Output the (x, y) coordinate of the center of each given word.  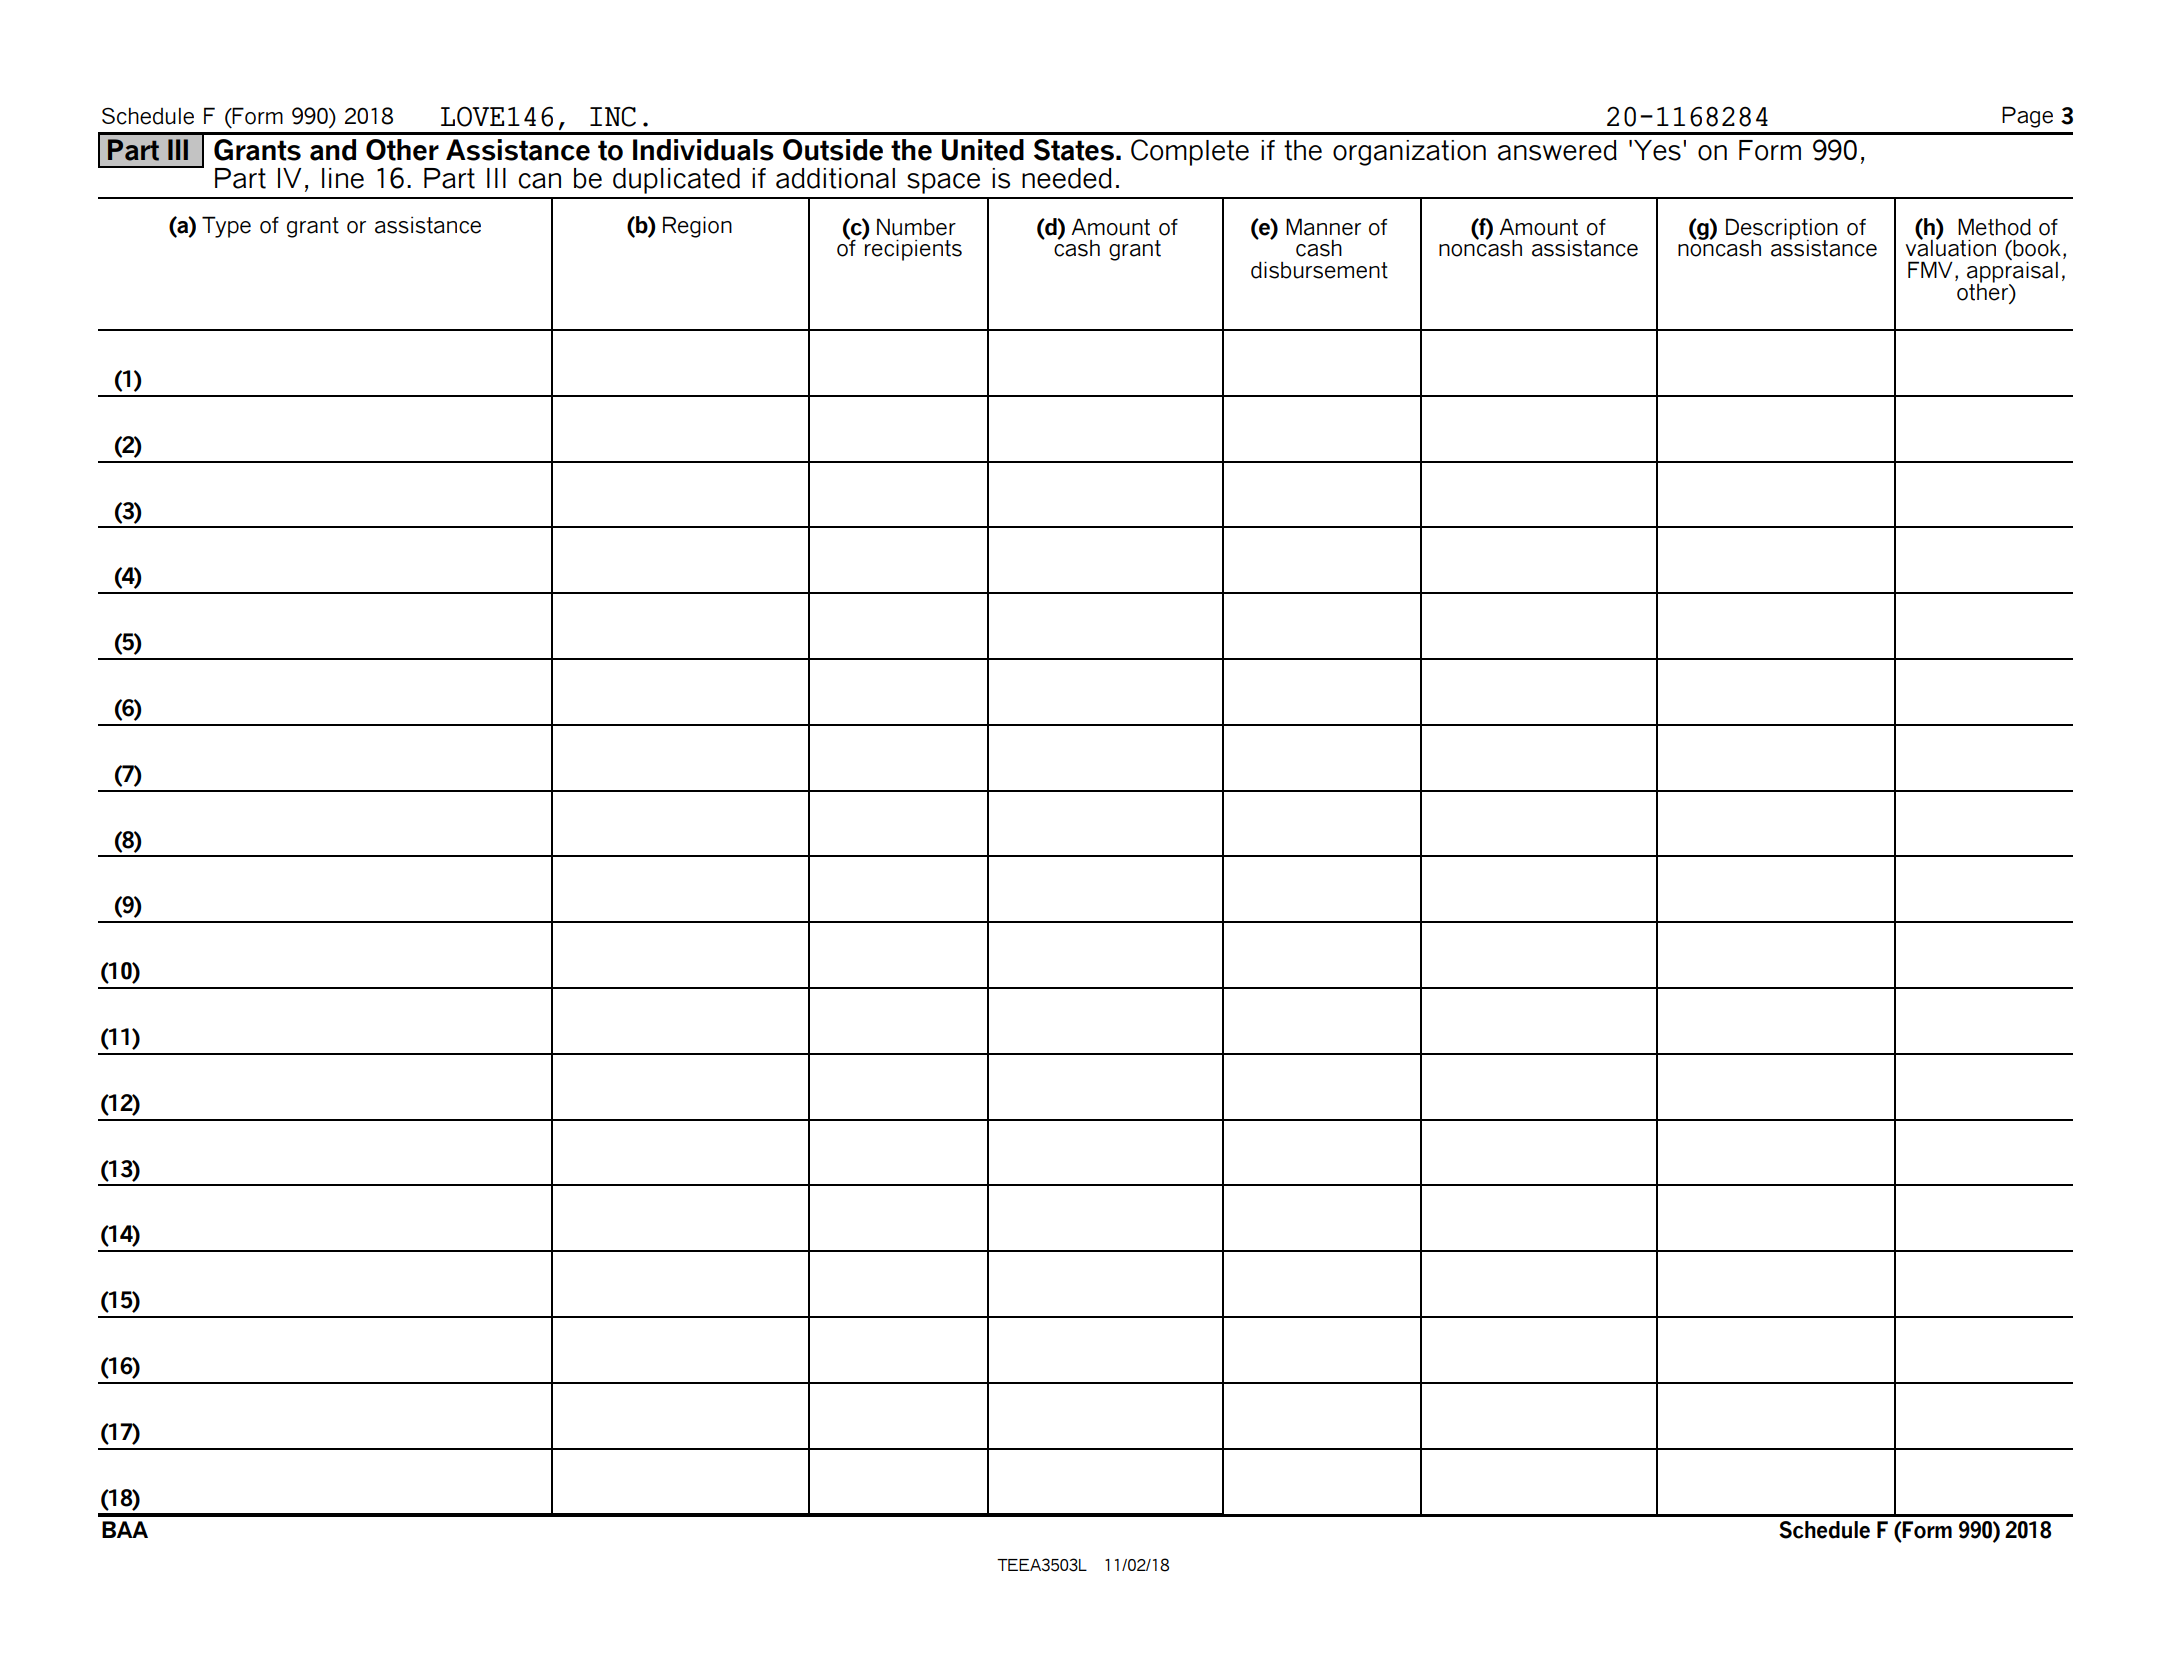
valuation (1951, 247)
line (343, 178)
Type (226, 227)
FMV (1930, 269)
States (1074, 150)
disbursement (1319, 270)
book (2036, 249)
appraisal (2012, 273)
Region (697, 227)
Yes (1657, 150)
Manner (1323, 227)
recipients (912, 249)
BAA (125, 1529)
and (333, 150)
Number (916, 227)
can (540, 181)
